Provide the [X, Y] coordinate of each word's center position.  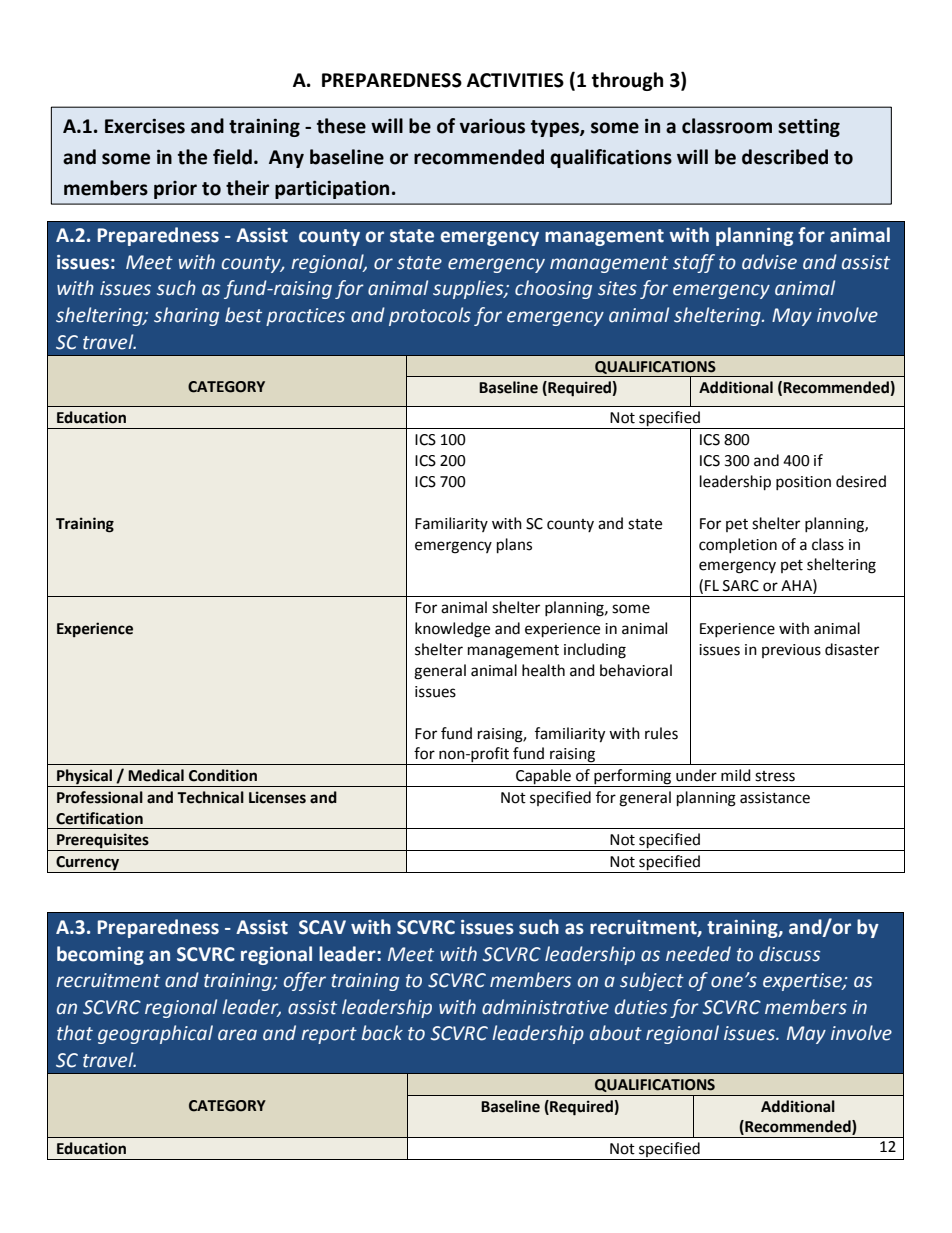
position [803, 483]
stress [775, 776]
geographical [155, 1034]
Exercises [145, 126]
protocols [430, 316]
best [243, 315]
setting [809, 127]
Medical [156, 775]
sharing [186, 316]
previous [791, 651]
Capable [543, 778]
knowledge [452, 630]
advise [769, 262]
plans [514, 546]
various [492, 126]
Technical [210, 797]
